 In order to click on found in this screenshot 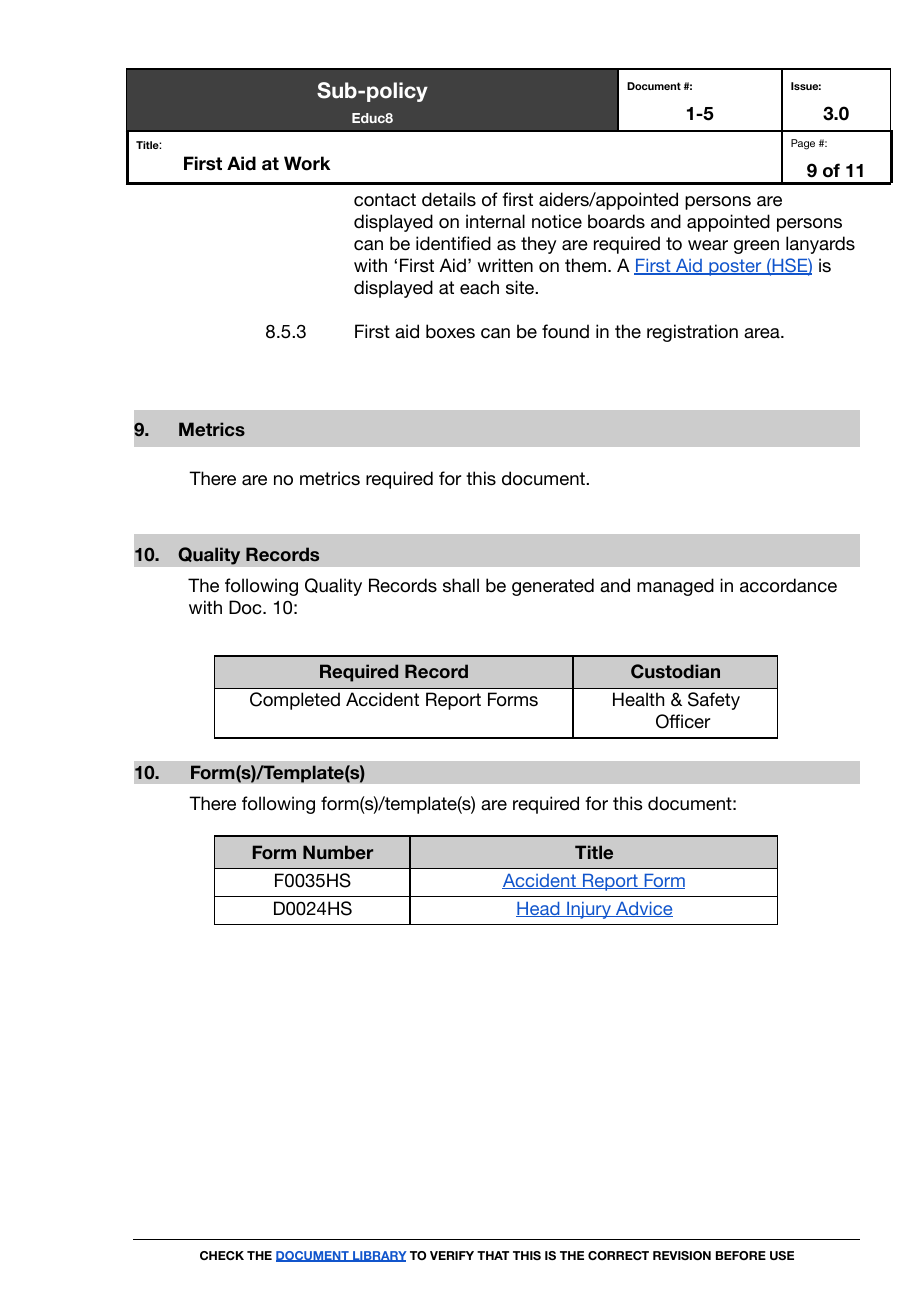, I will do `click(565, 331)`.
